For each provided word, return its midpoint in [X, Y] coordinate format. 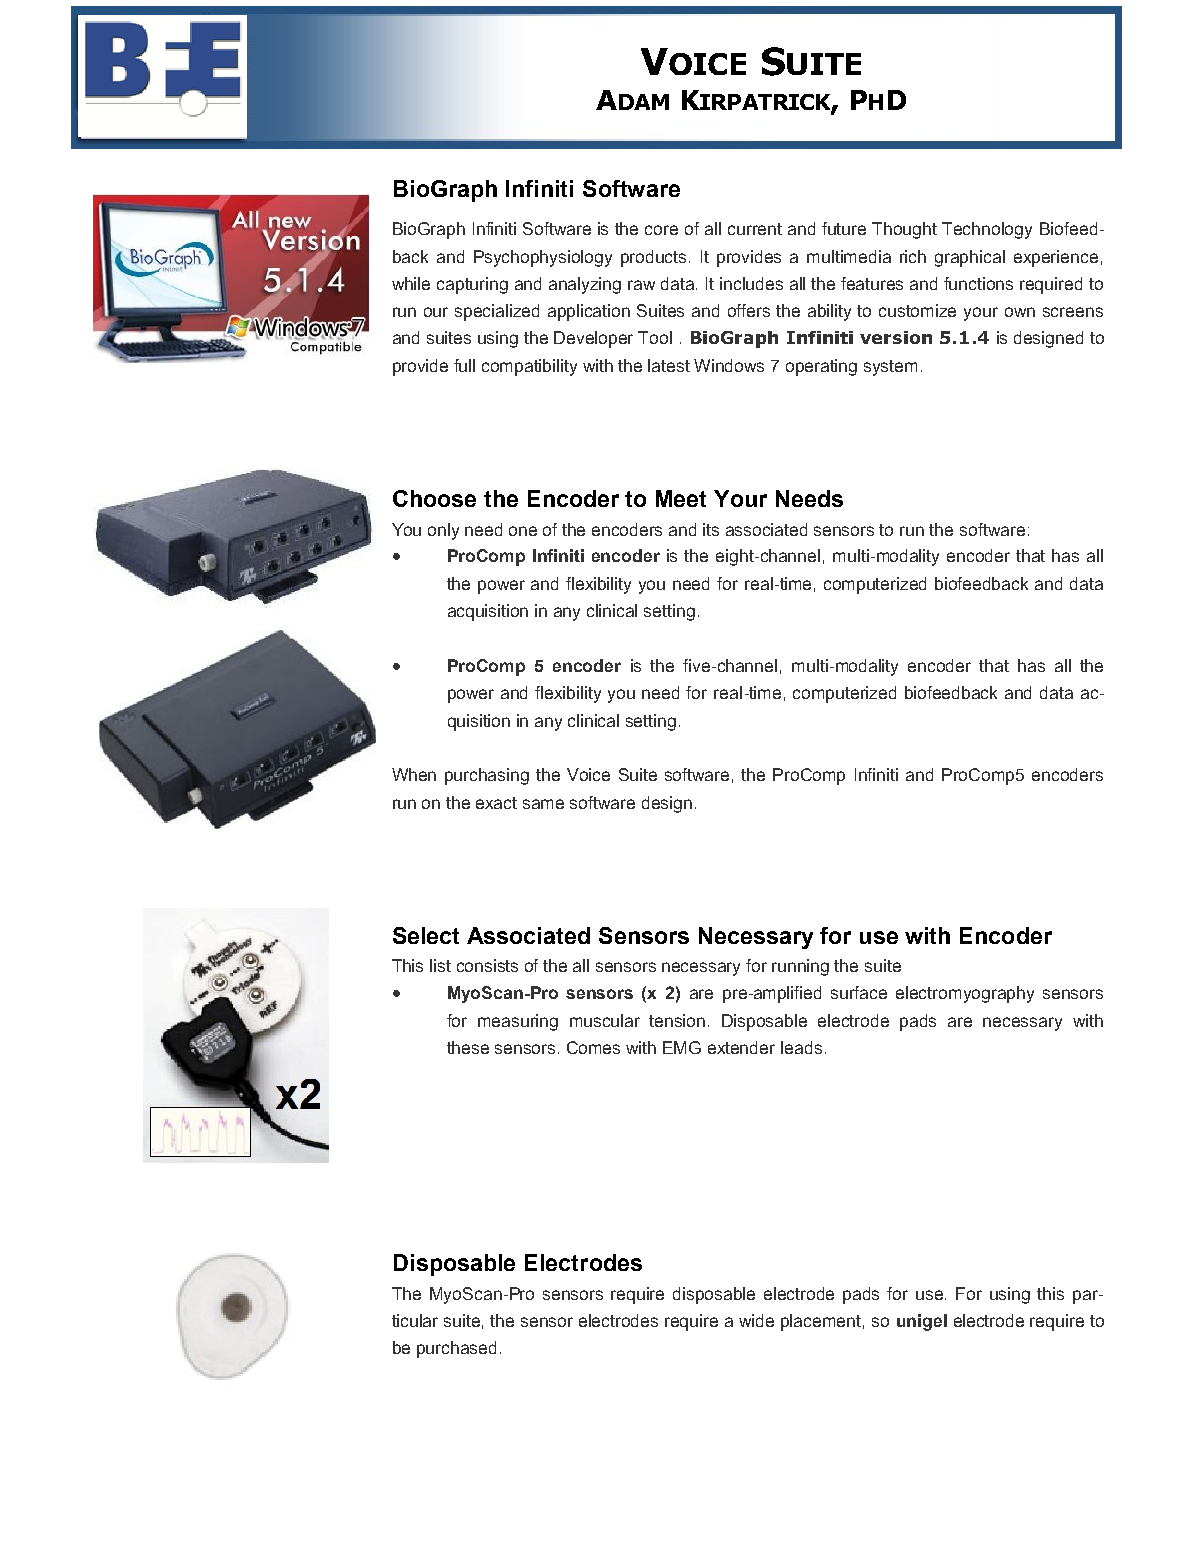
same [543, 804]
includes [751, 283]
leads [801, 1047]
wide [756, 1320]
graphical [970, 258]
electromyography [965, 994]
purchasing [487, 776]
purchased [456, 1349]
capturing [472, 285]
